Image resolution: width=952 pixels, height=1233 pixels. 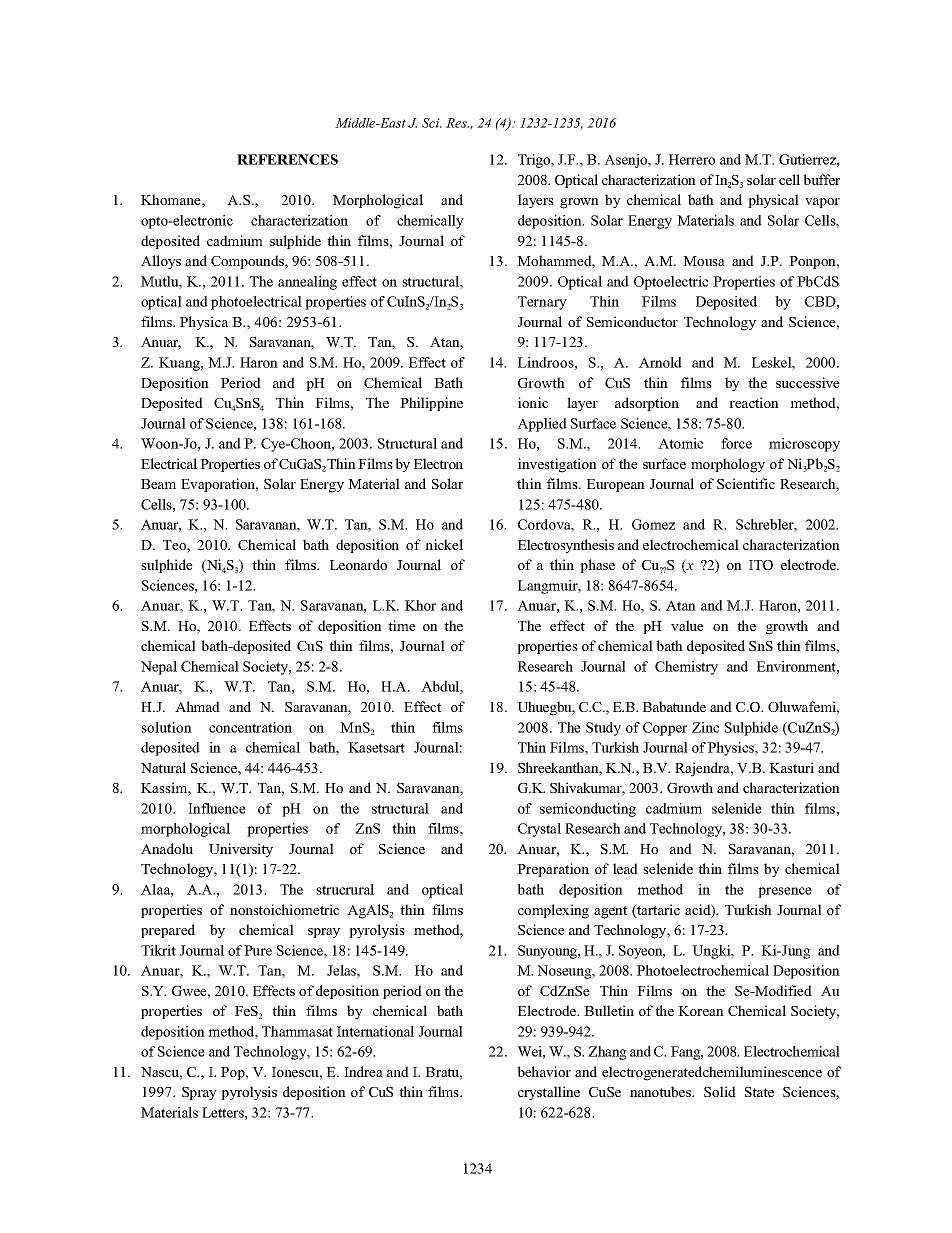 I want to click on grown, so click(x=579, y=203).
